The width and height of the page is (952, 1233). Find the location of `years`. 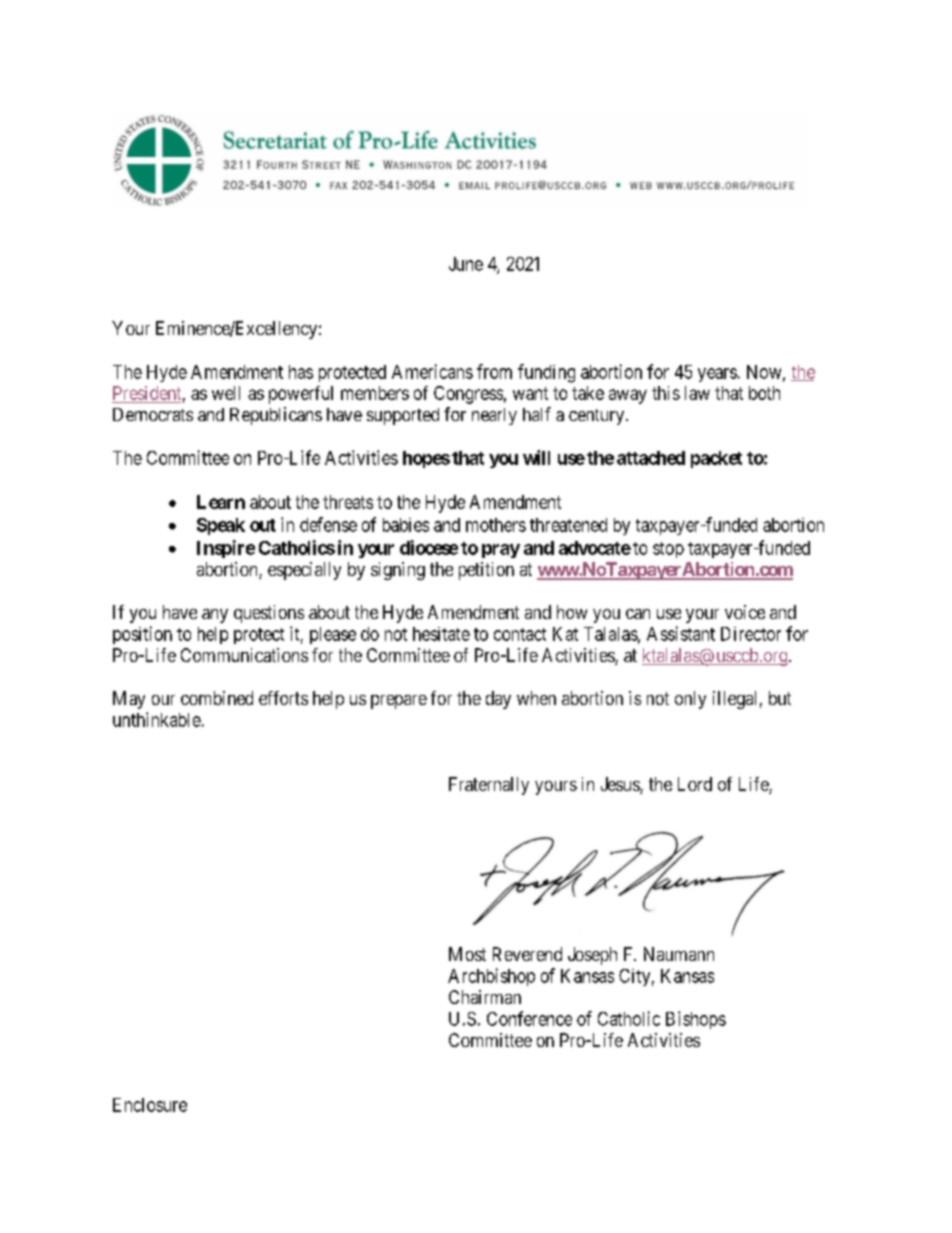

years is located at coordinates (717, 375).
